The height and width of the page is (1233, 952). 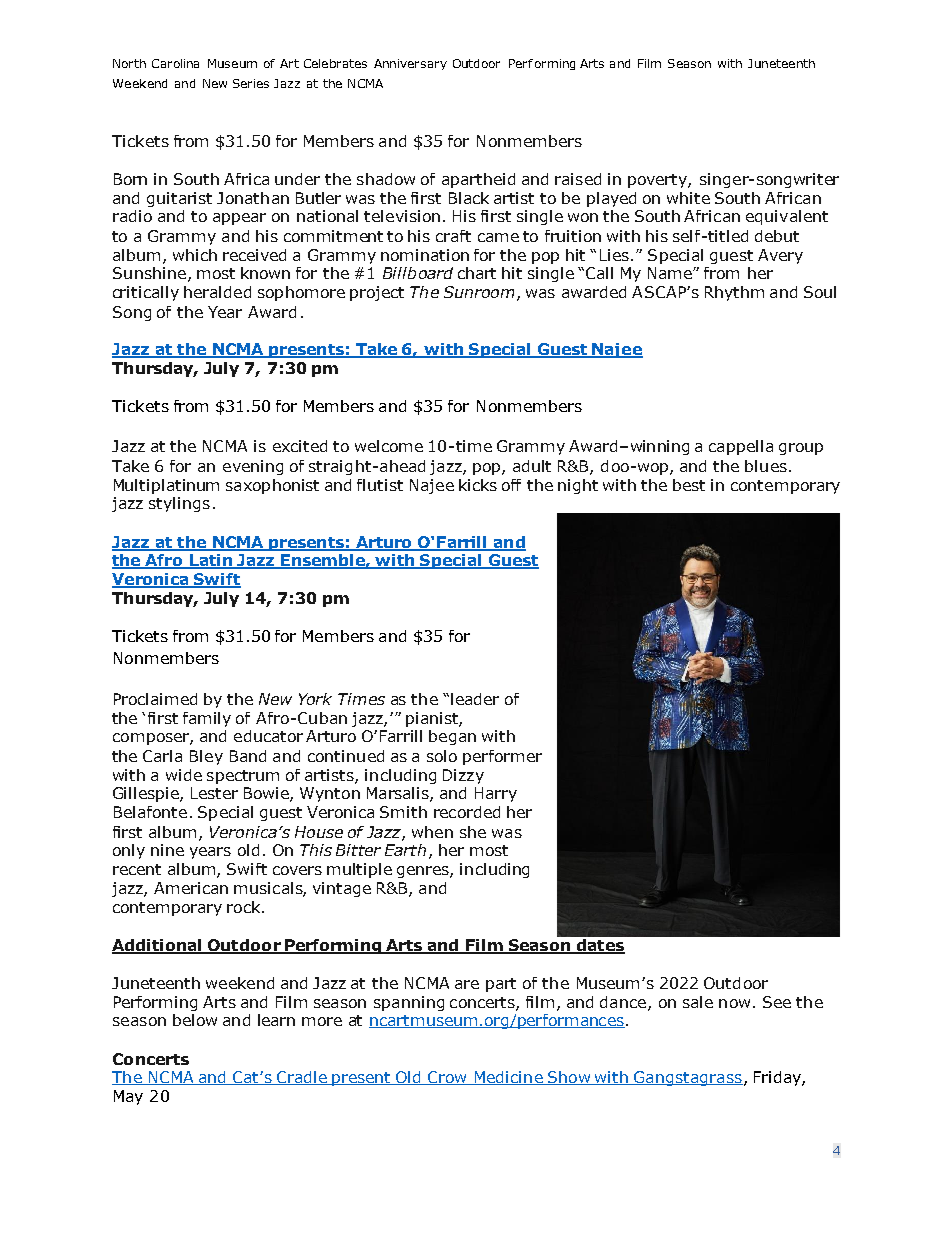 I want to click on Lester, so click(x=214, y=793).
